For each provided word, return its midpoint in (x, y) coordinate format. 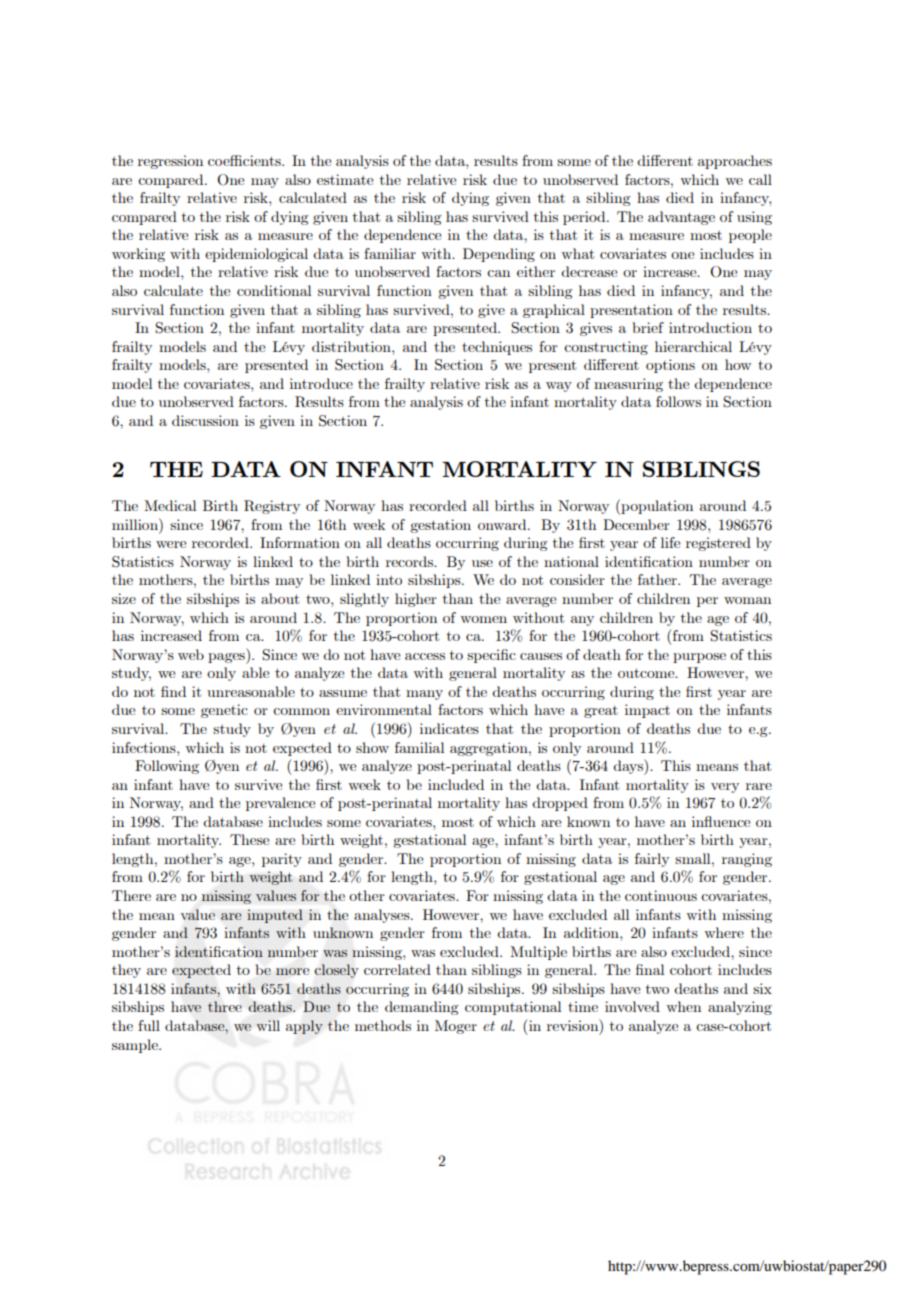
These (249, 839)
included (456, 784)
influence (721, 821)
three (225, 1006)
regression (170, 162)
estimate (345, 179)
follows (678, 401)
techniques (497, 348)
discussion (205, 420)
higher (416, 600)
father (658, 579)
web (191, 654)
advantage (681, 218)
